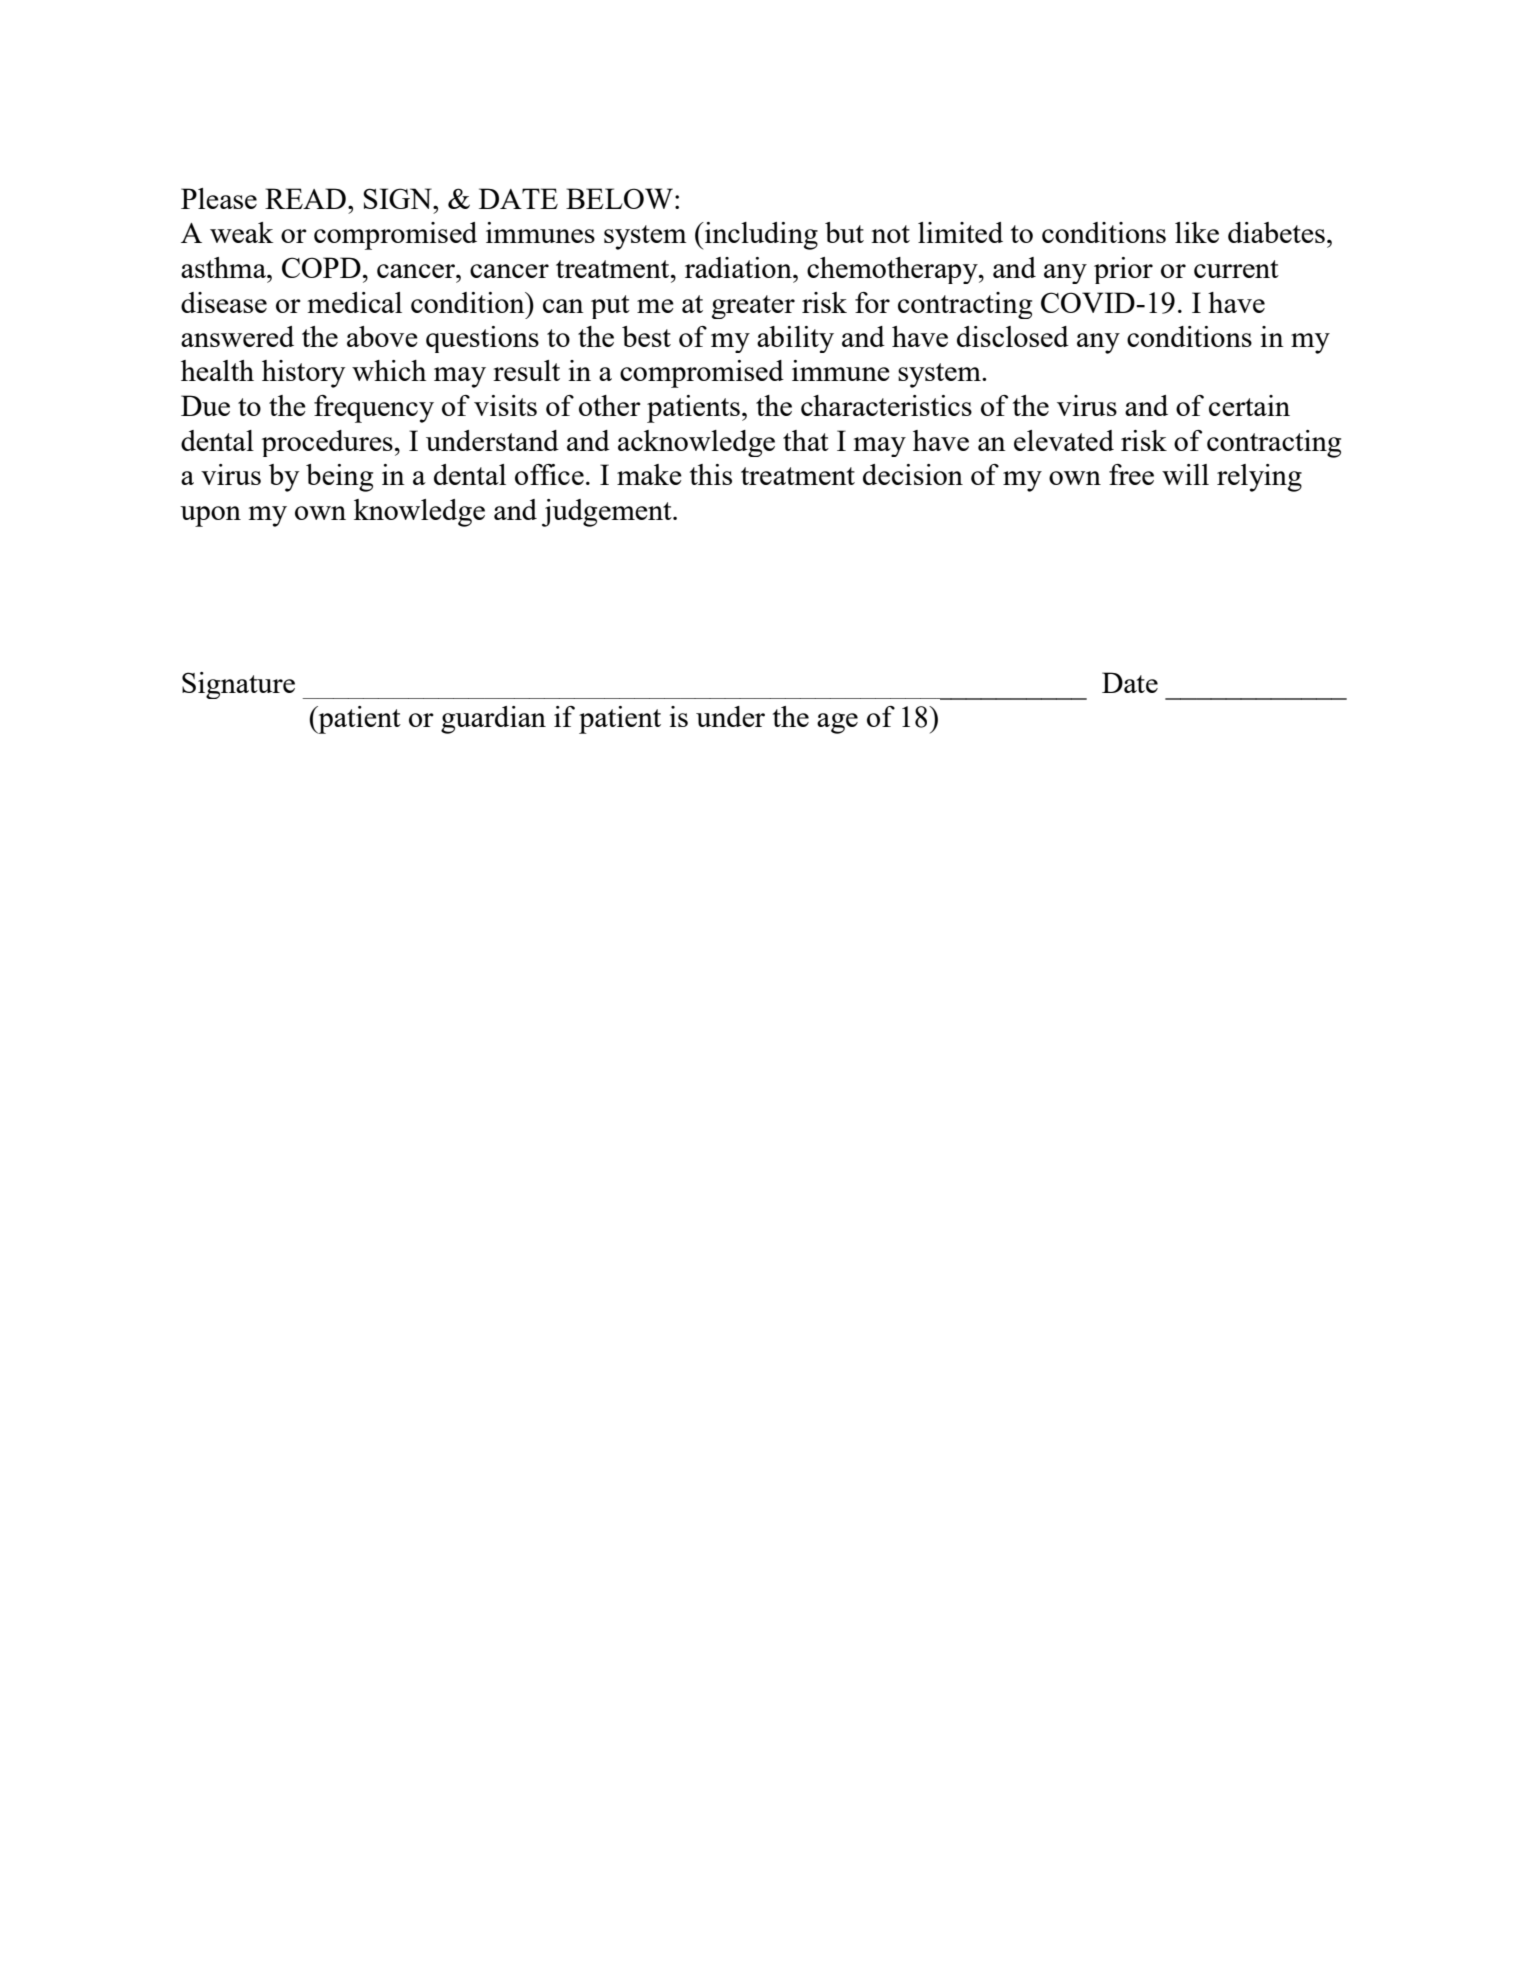  Describe the element at coordinates (760, 236) in the screenshot. I see `including` at that location.
